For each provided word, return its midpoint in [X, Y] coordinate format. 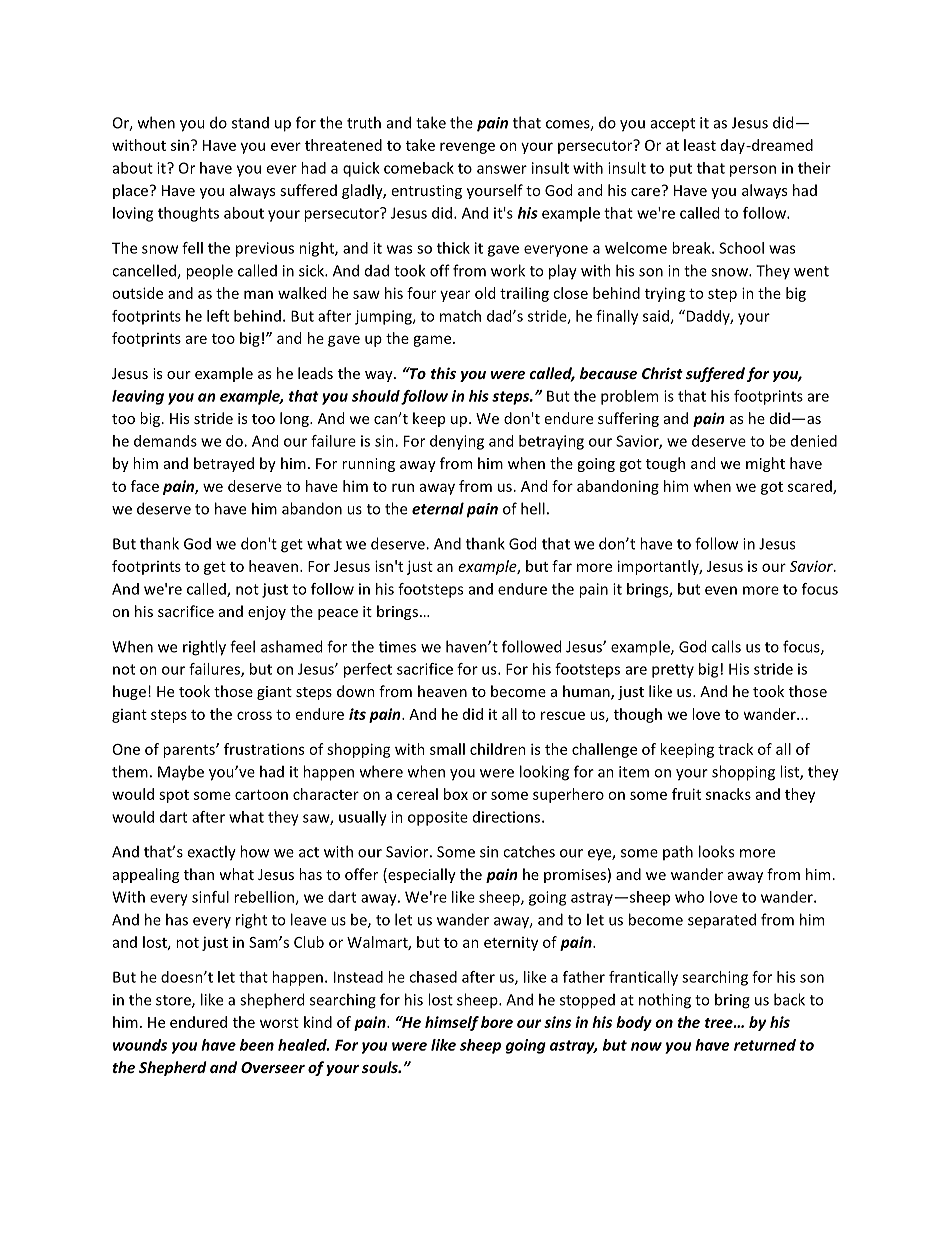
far [562, 566]
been [257, 1045]
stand [250, 123]
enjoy [267, 613]
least [700, 145]
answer [502, 169]
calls [726, 646]
